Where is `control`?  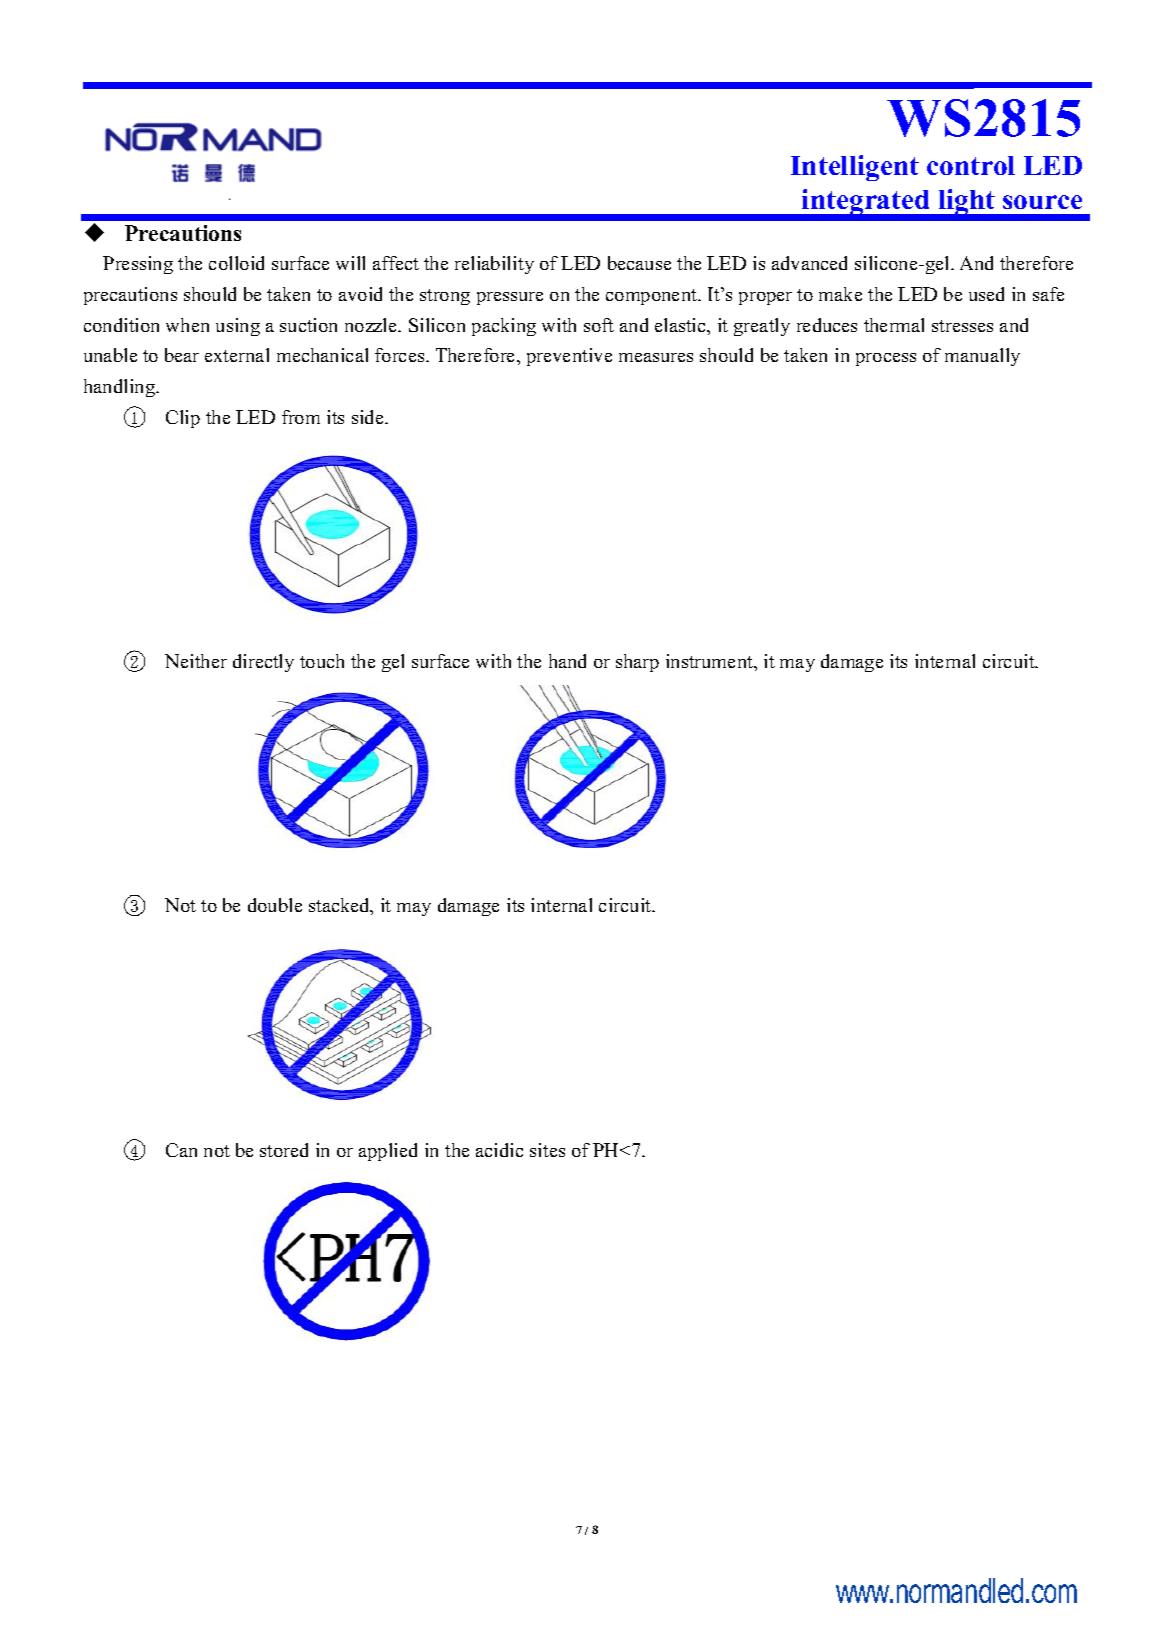
control is located at coordinates (971, 165).
